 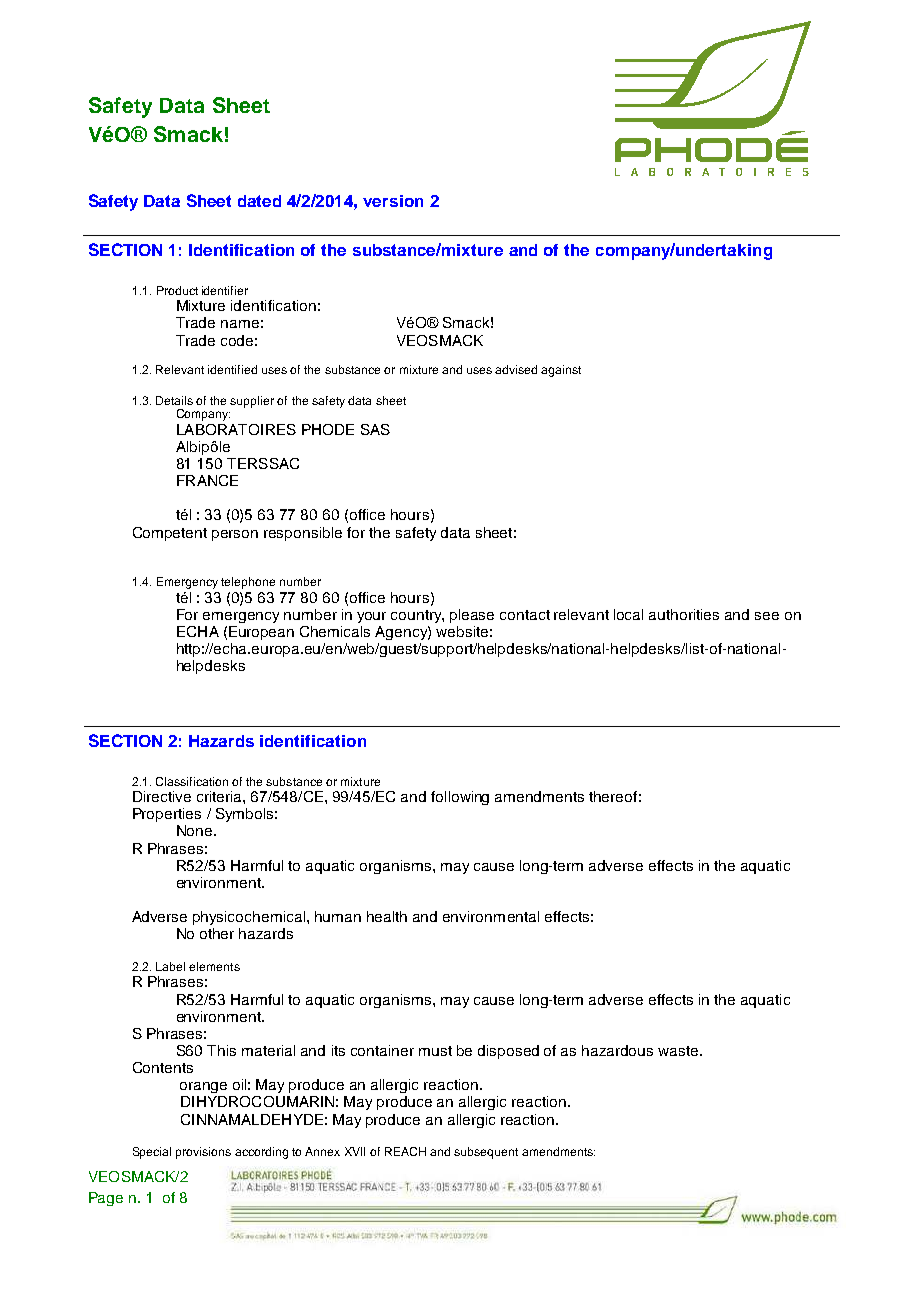 I want to click on Product, so click(x=177, y=290).
